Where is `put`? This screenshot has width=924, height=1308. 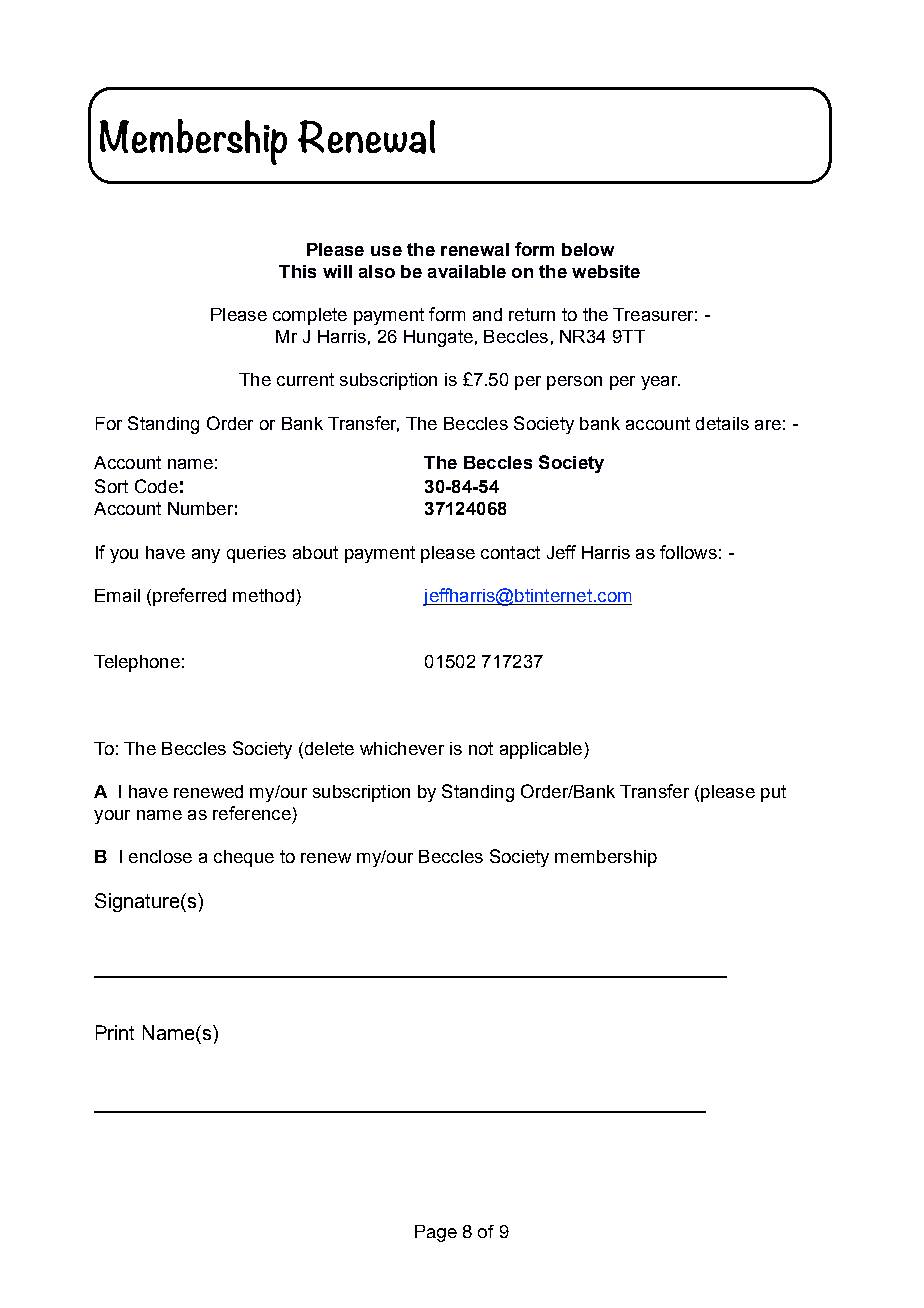
put is located at coordinates (773, 793).
